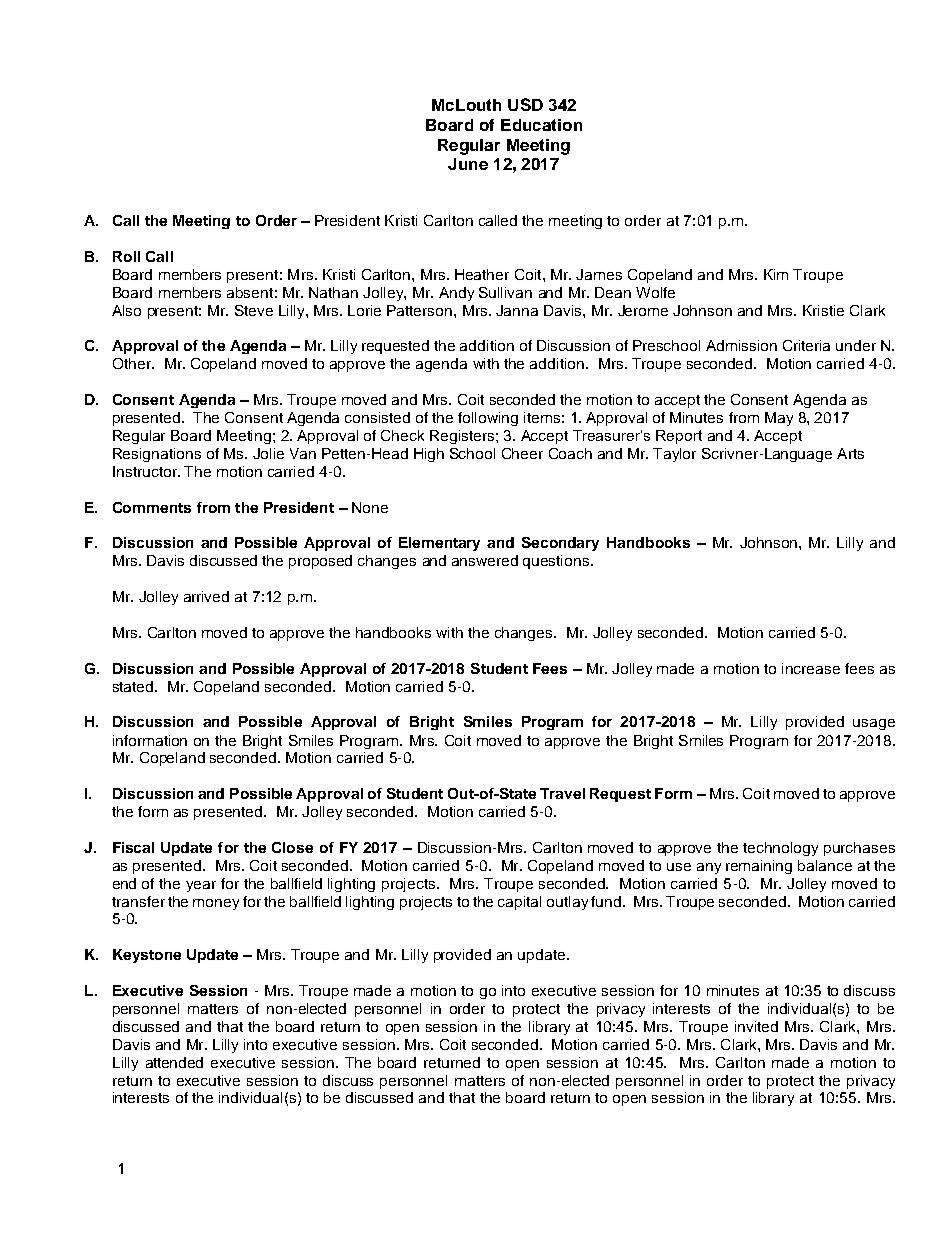 The width and height of the image is (952, 1233). Describe the element at coordinates (174, 1062) in the image. I see `attended` at that location.
